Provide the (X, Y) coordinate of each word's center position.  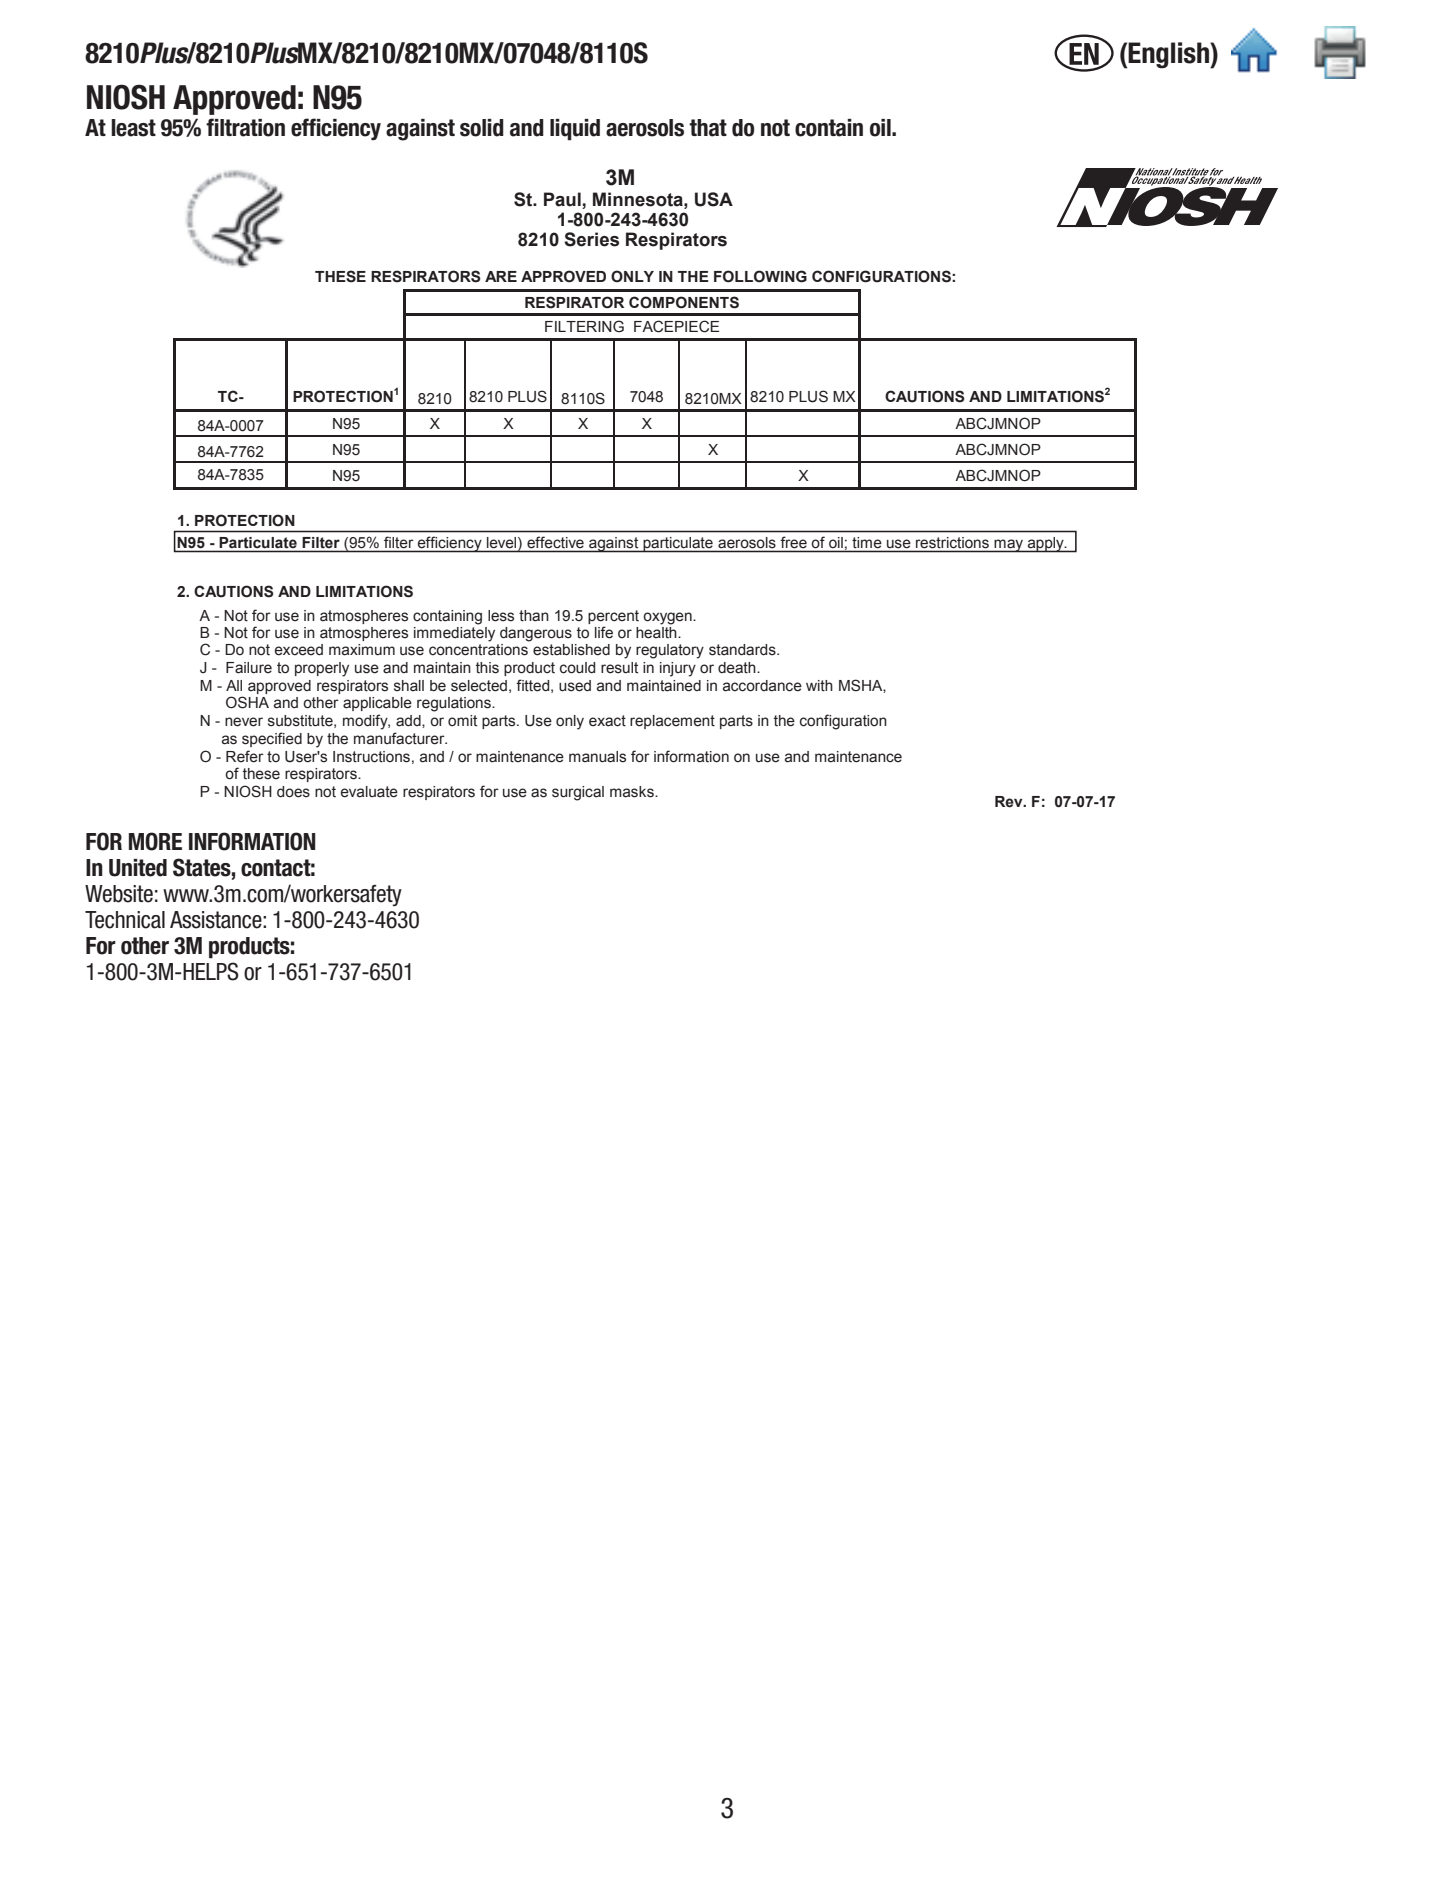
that (708, 128)
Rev (1010, 802)
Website (119, 894)
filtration (245, 127)
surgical (578, 793)
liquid (575, 130)
